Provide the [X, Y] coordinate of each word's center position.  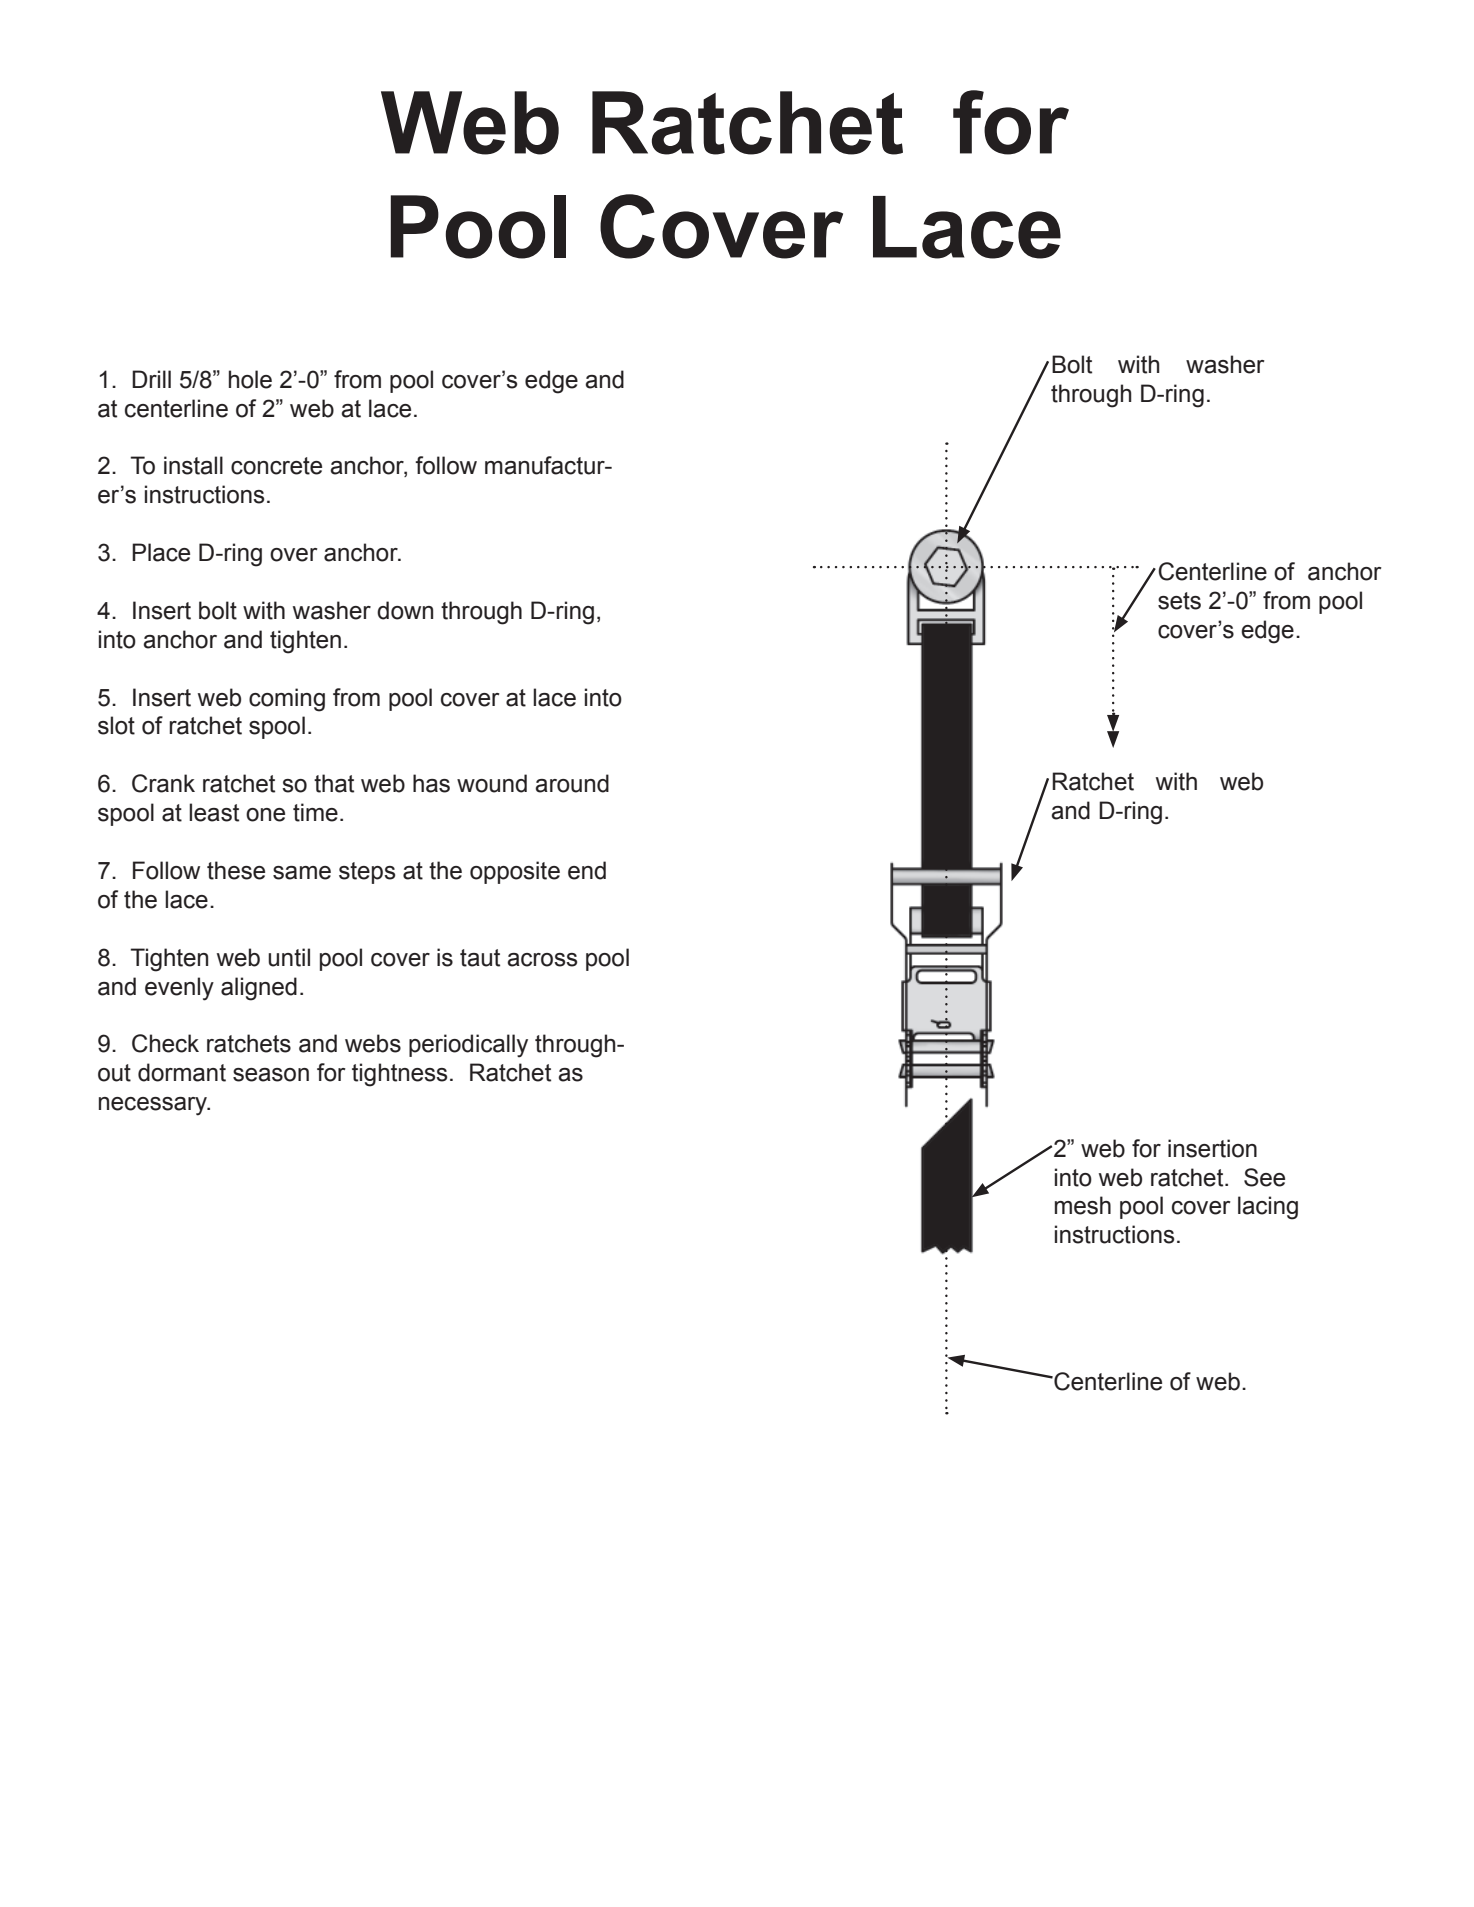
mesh [1083, 1205]
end [587, 870]
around [572, 783]
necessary [154, 1106]
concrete [276, 466]
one [265, 815]
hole [250, 379]
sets [1179, 601]
